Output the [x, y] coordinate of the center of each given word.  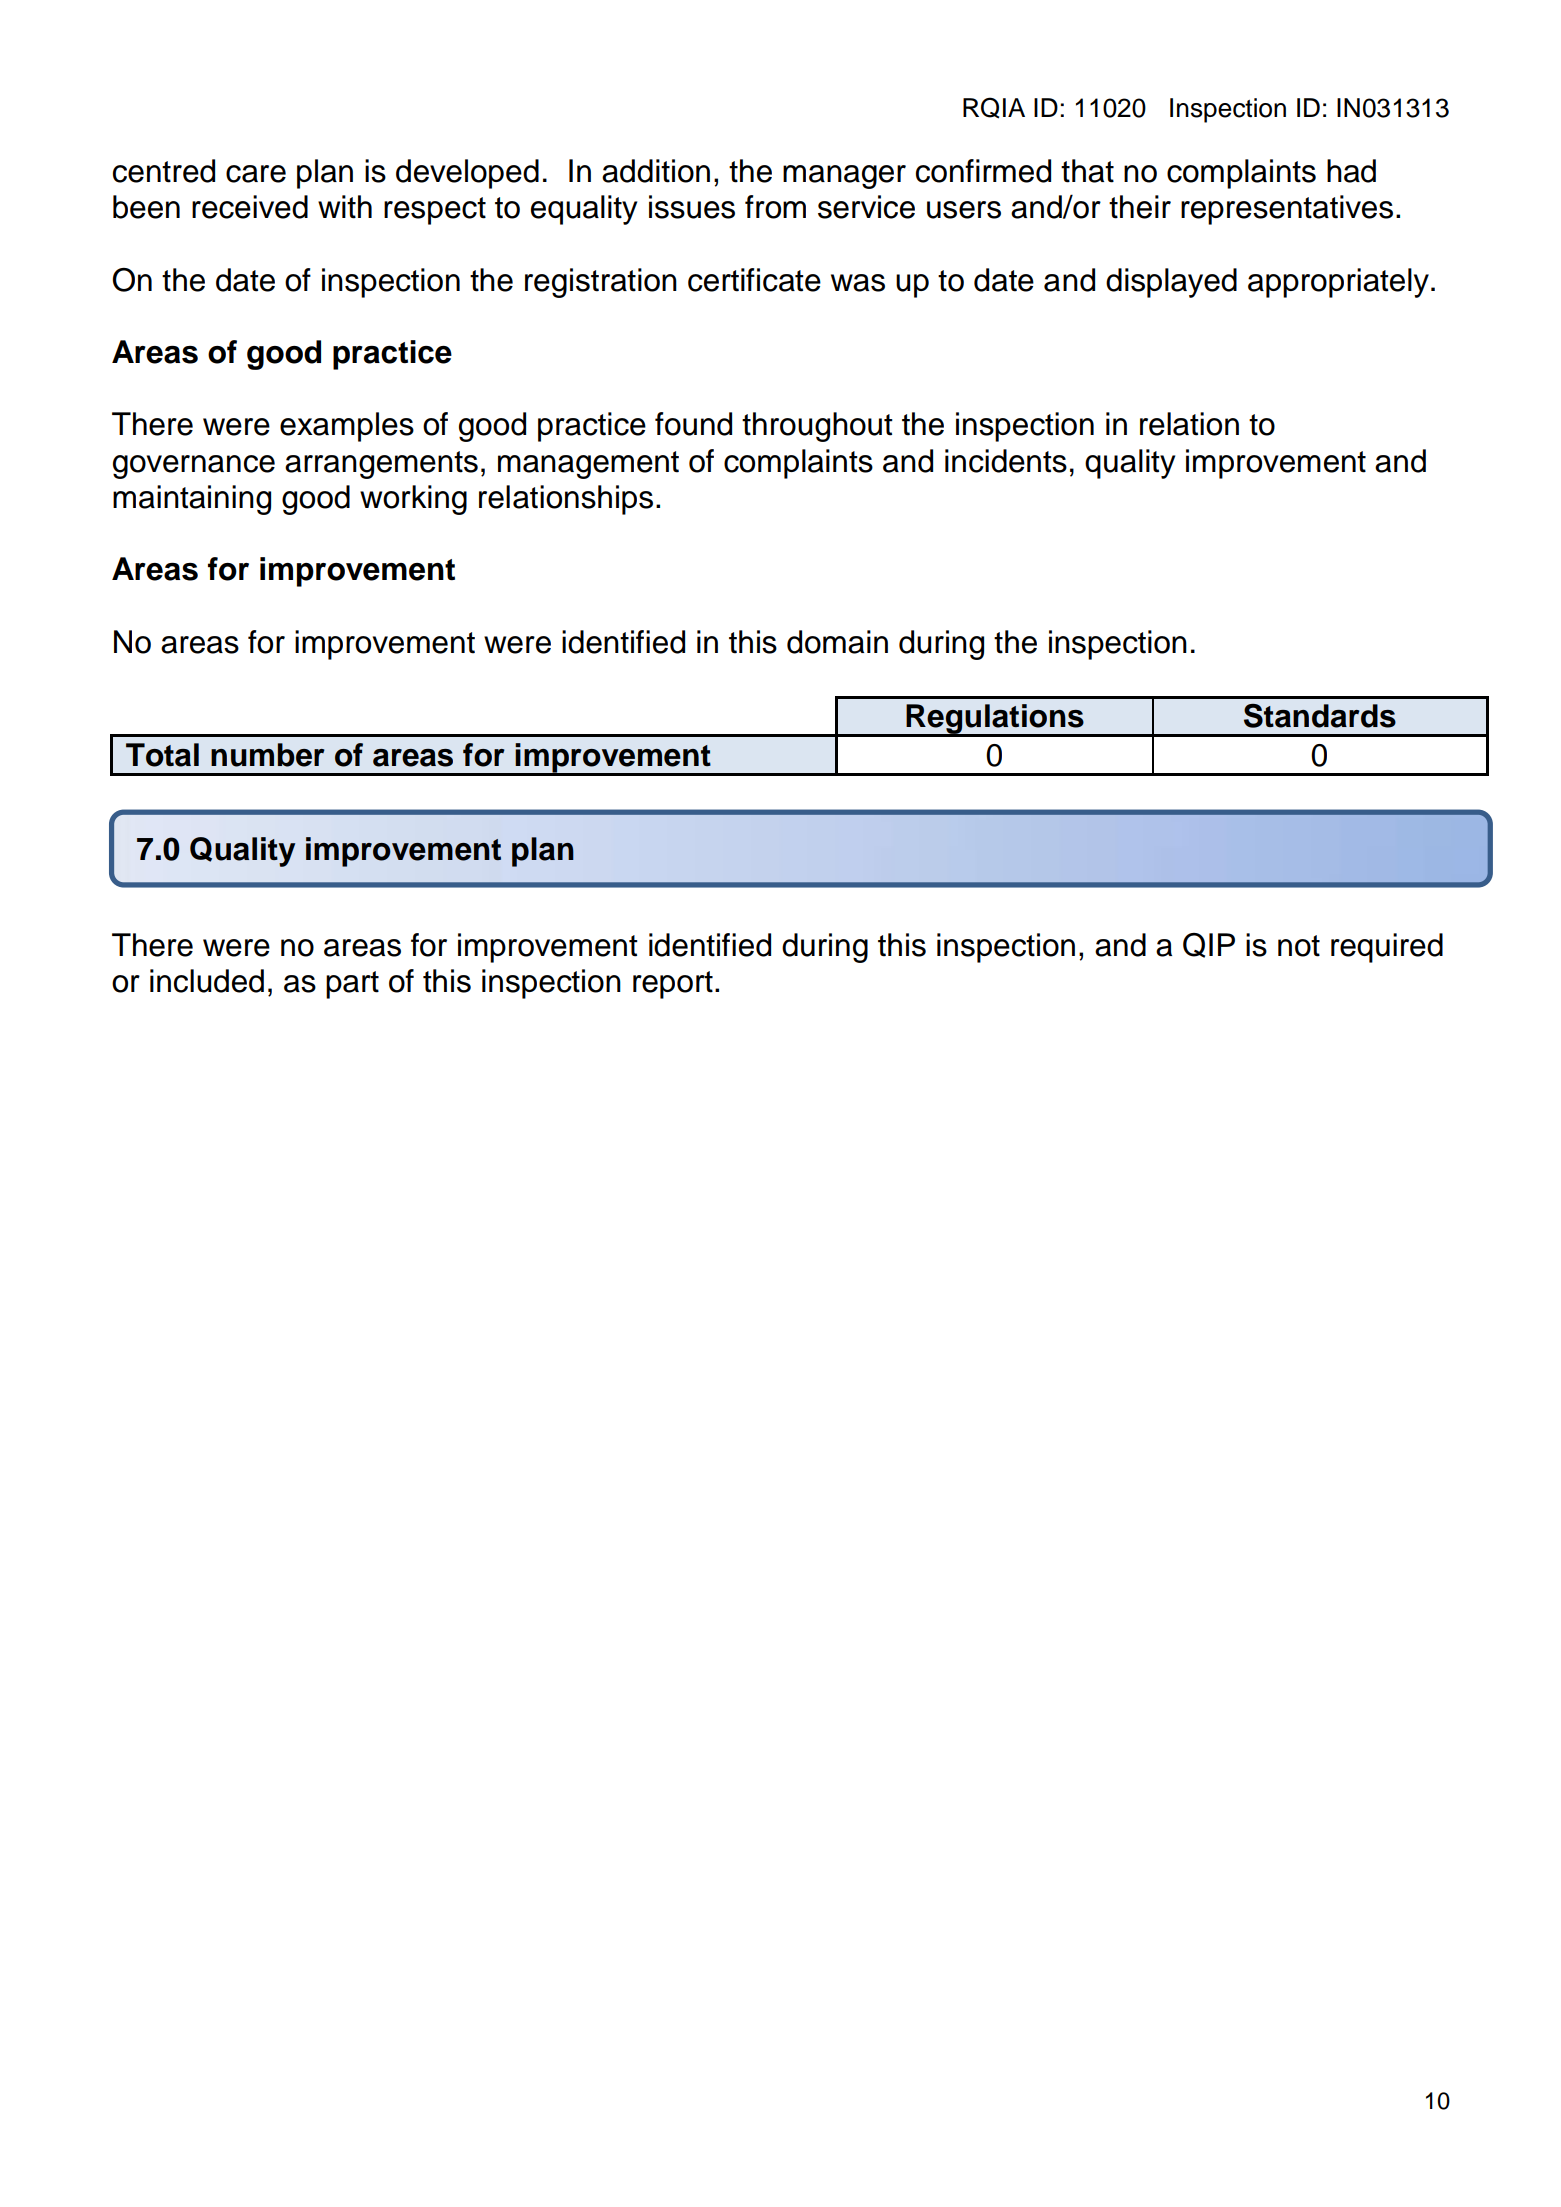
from [775, 207]
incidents [1006, 461]
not [1299, 946]
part [352, 985]
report [673, 985]
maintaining [192, 500]
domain [837, 642]
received [250, 207]
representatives [1287, 210]
